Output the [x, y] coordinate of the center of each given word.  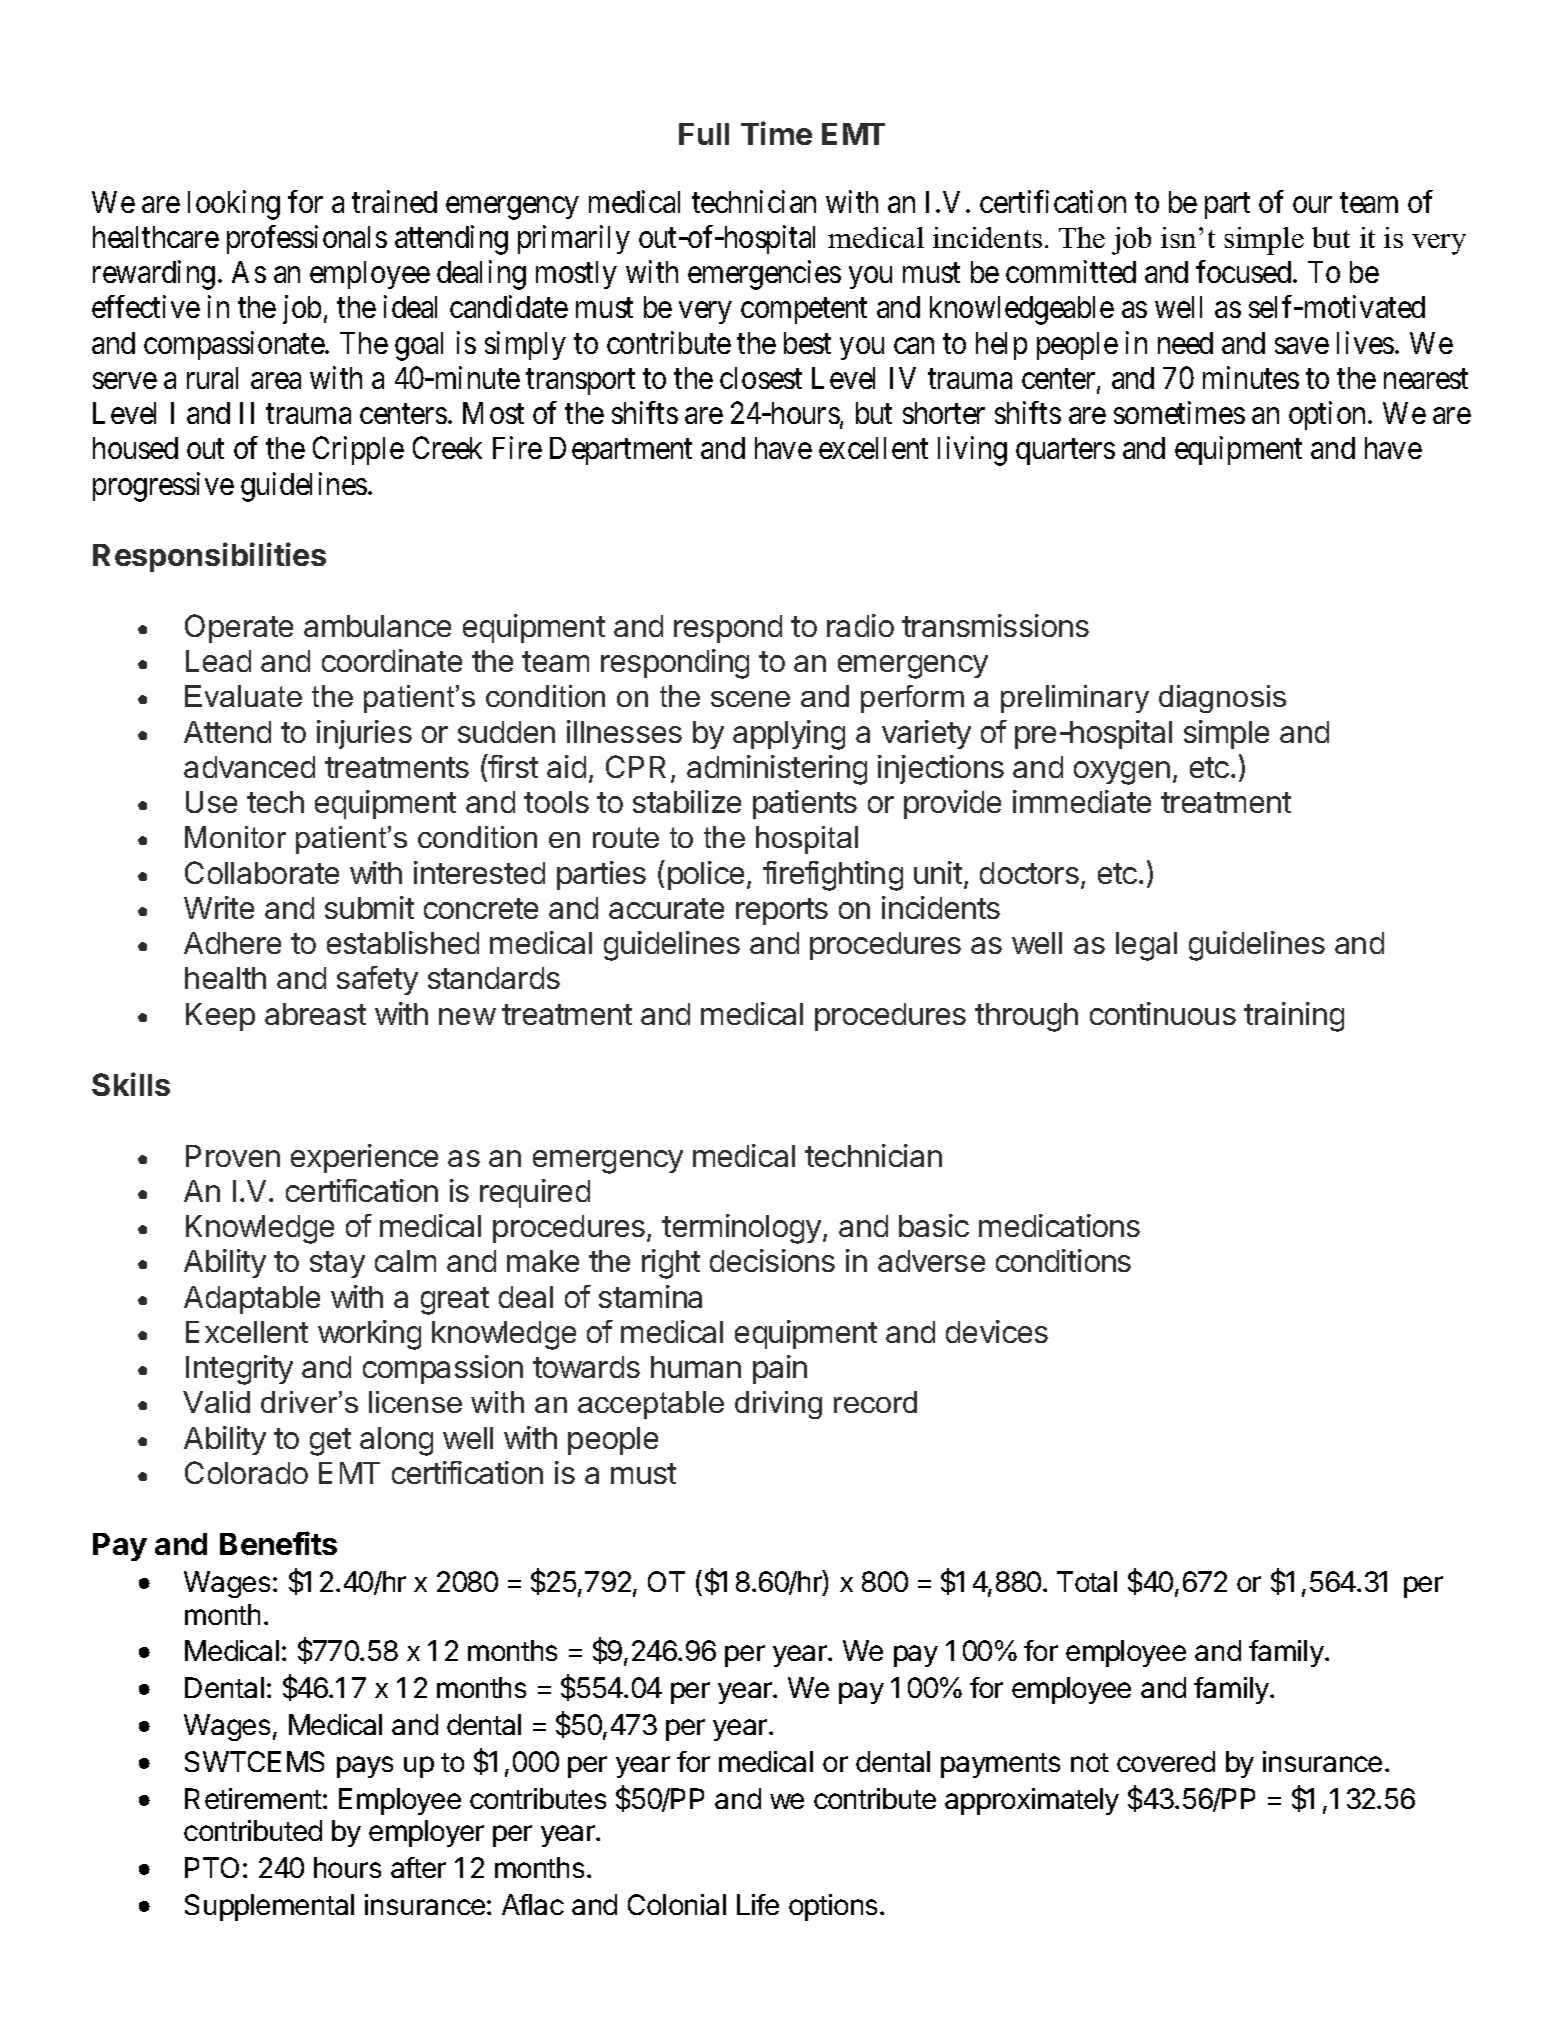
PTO [212, 1867]
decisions [772, 1260]
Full [704, 134]
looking [234, 205]
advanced [249, 767]
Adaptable [252, 1300]
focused [1245, 271]
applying [789, 735]
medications [1059, 1225]
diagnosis [1222, 699]
